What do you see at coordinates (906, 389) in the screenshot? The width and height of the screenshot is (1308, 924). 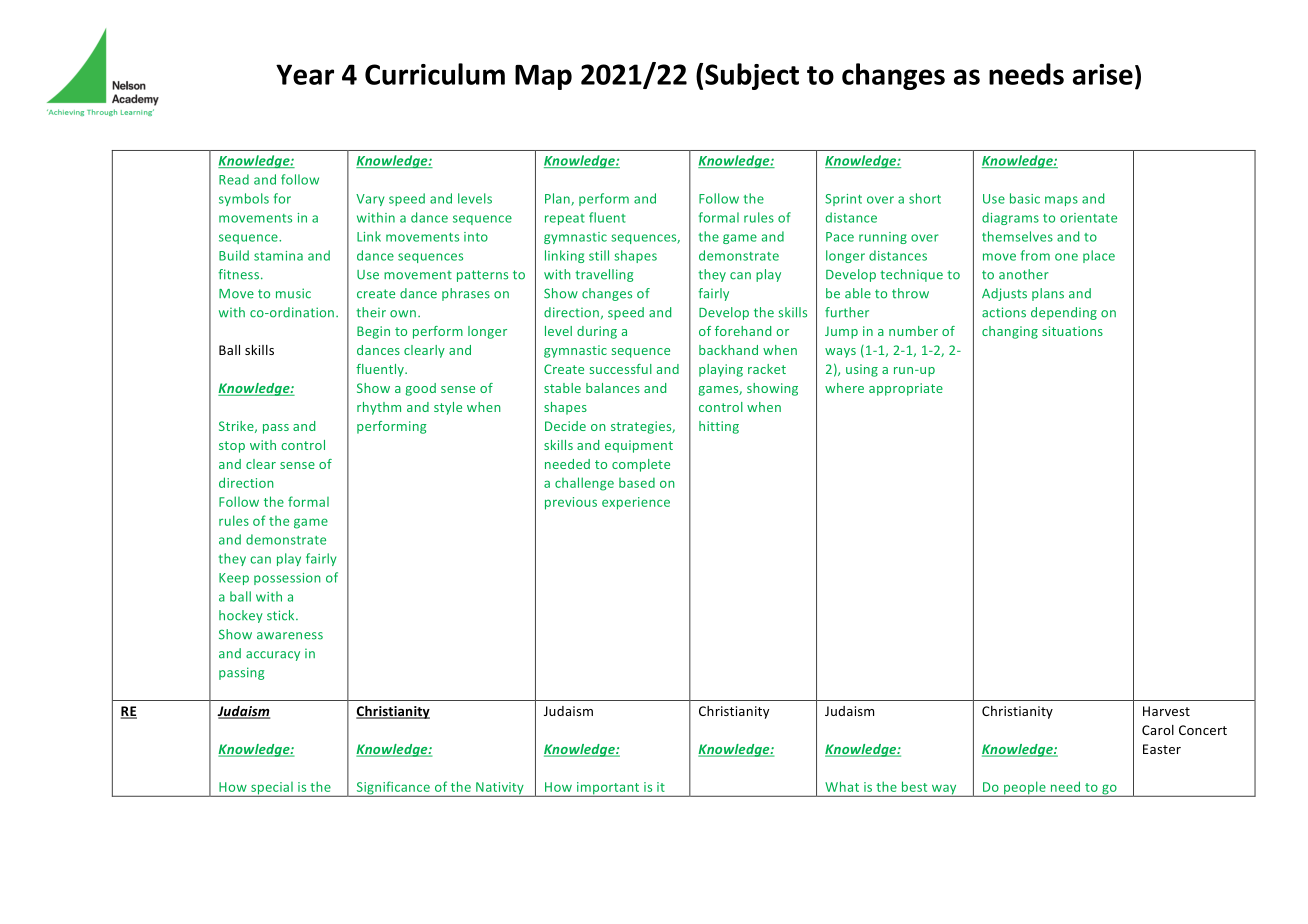 I see `appropriate` at bounding box center [906, 389].
